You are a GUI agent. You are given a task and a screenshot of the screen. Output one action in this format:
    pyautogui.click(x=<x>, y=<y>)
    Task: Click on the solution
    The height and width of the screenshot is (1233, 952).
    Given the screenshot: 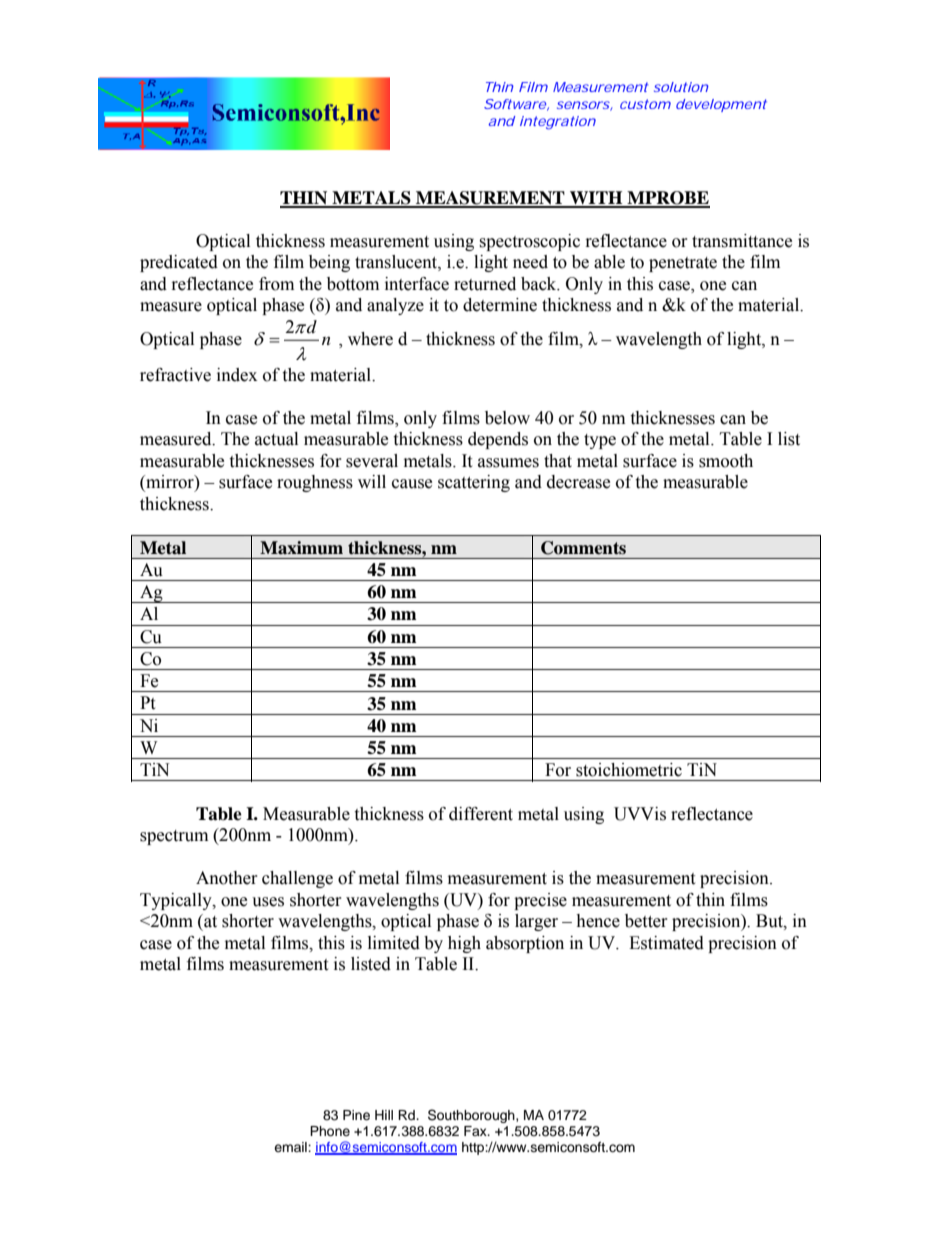 What is the action you would take?
    pyautogui.click(x=681, y=87)
